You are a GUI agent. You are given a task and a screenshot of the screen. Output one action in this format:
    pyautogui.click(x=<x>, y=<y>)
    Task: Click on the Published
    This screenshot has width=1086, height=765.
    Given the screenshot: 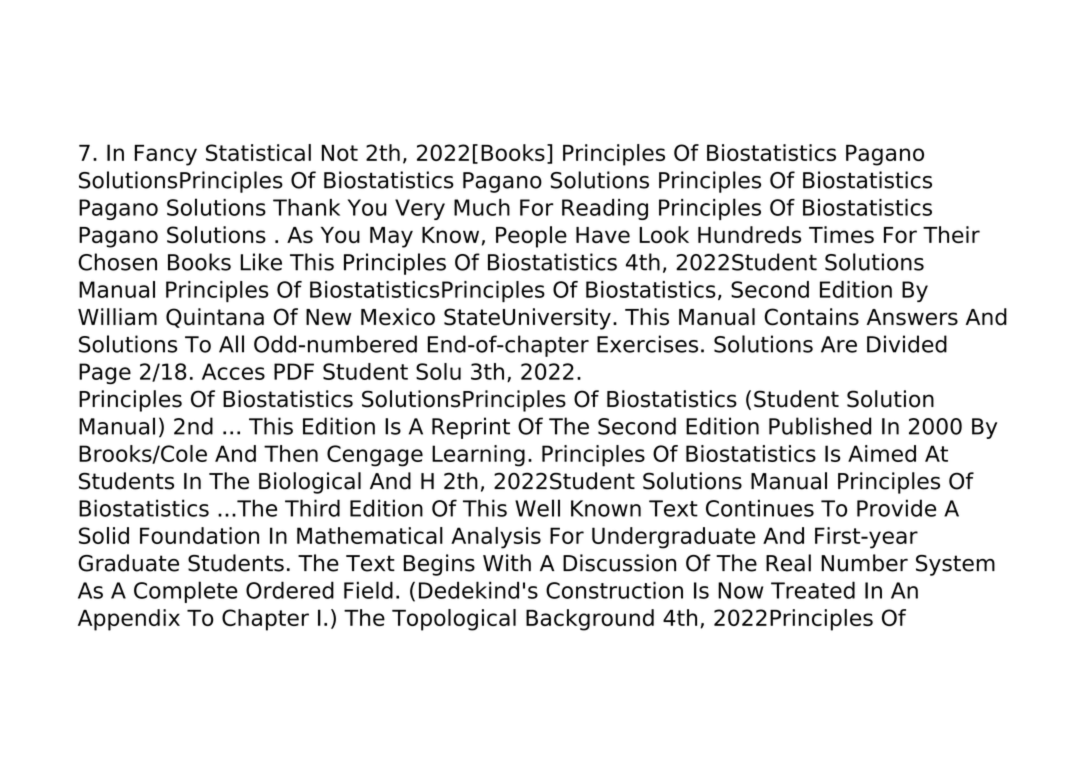 What is the action you would take?
    pyautogui.click(x=820, y=426)
